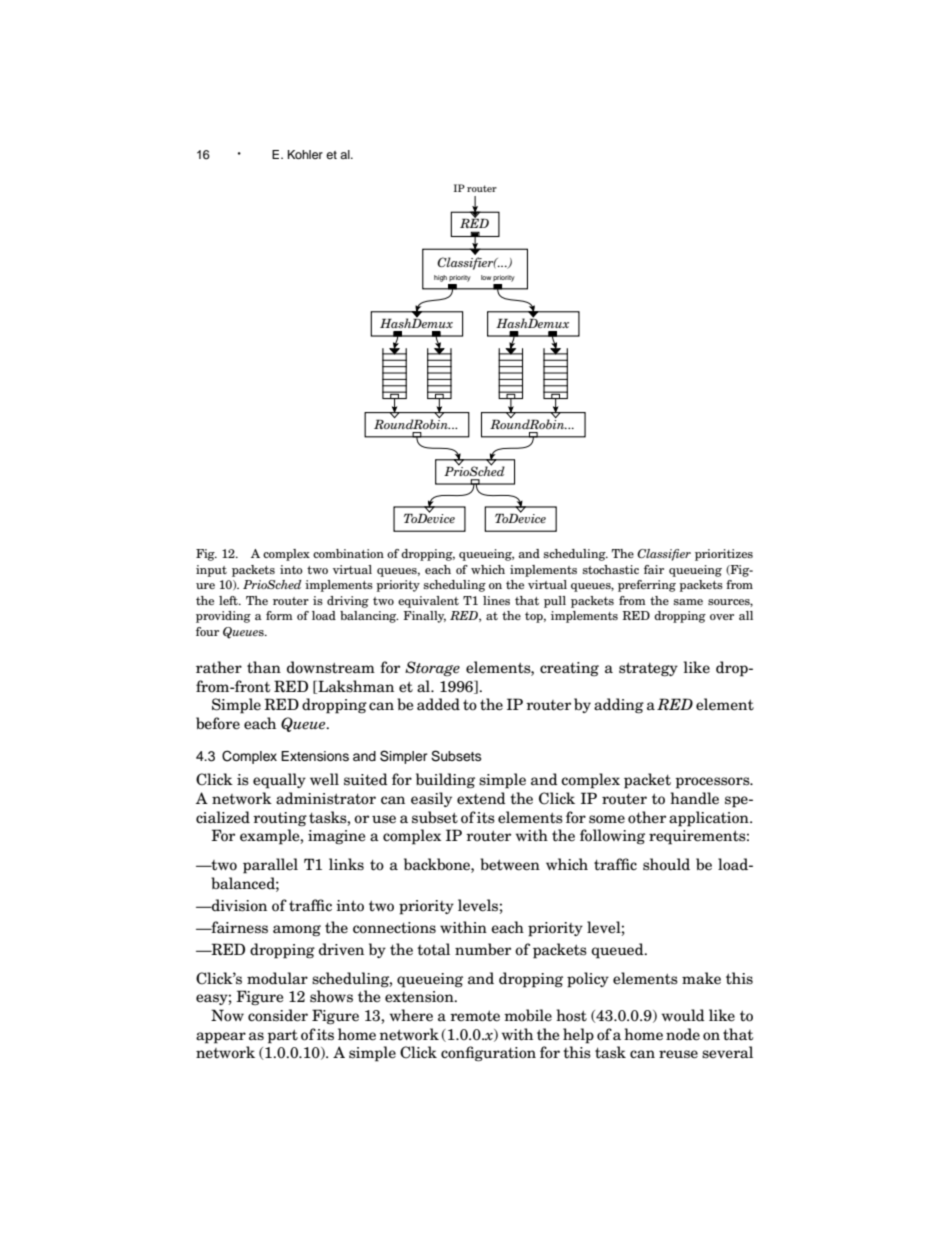  What do you see at coordinates (305, 154) in the screenshot?
I see `Kohler` at bounding box center [305, 154].
